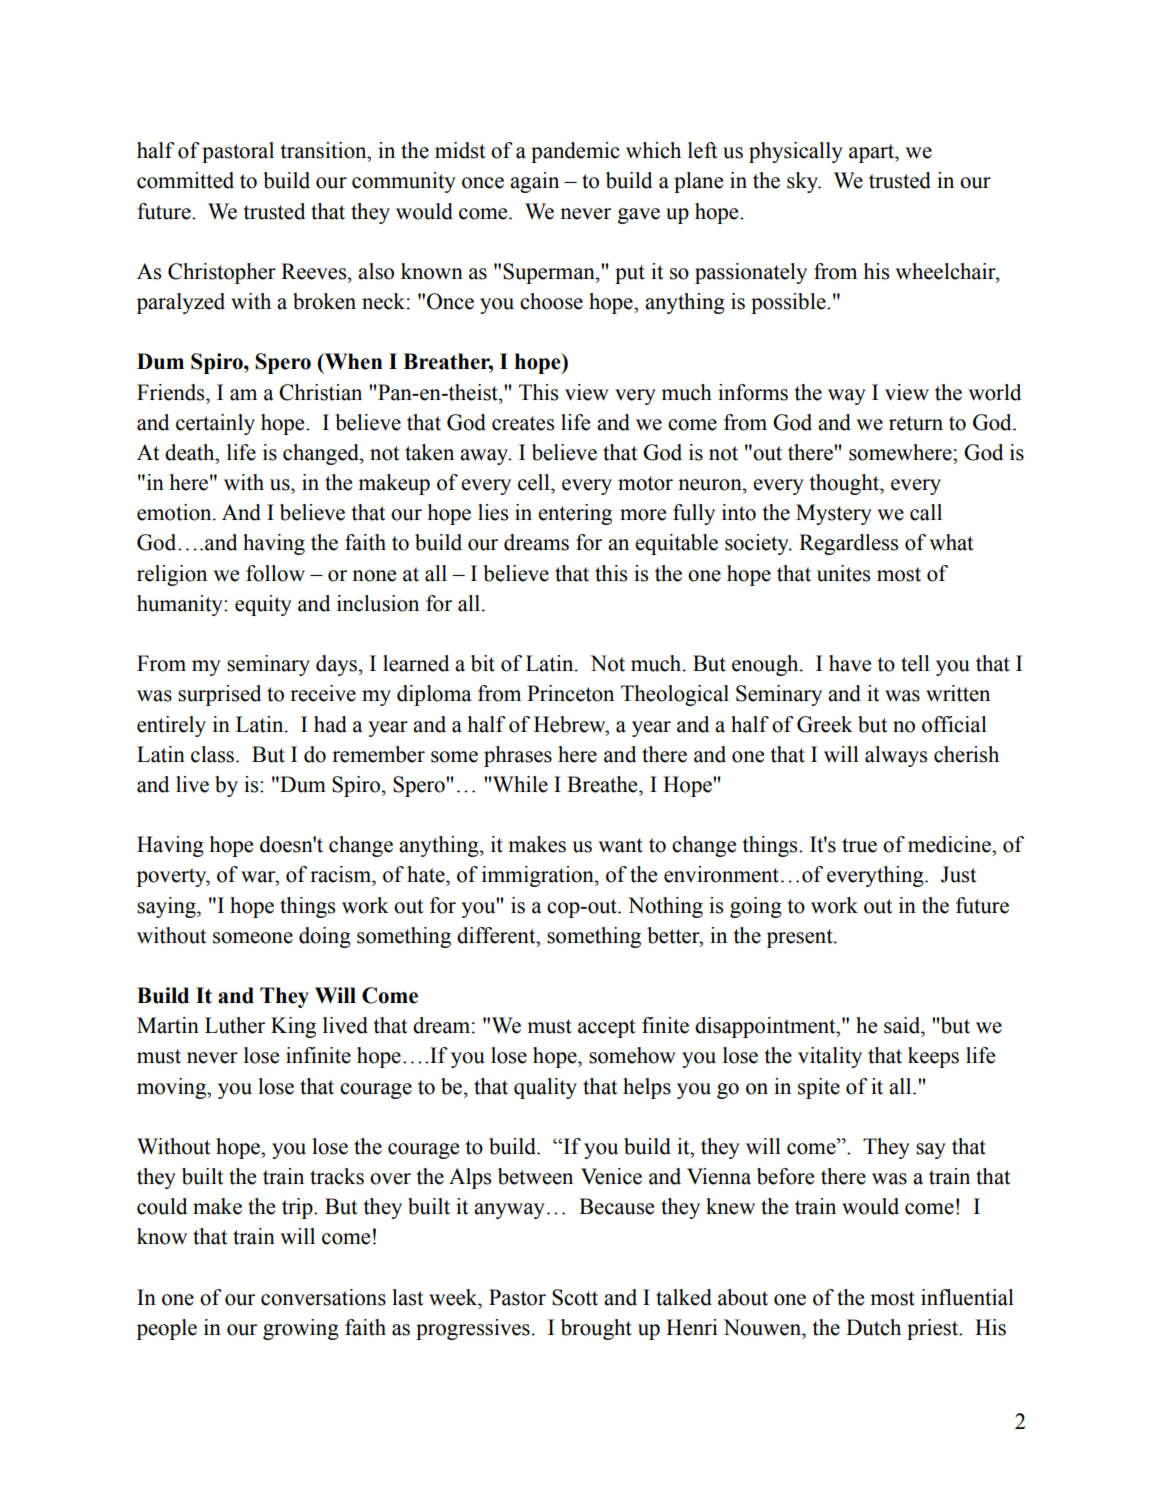 Image resolution: width=1163 pixels, height=1506 pixels. Describe the element at coordinates (534, 182) in the document. I see `again` at that location.
